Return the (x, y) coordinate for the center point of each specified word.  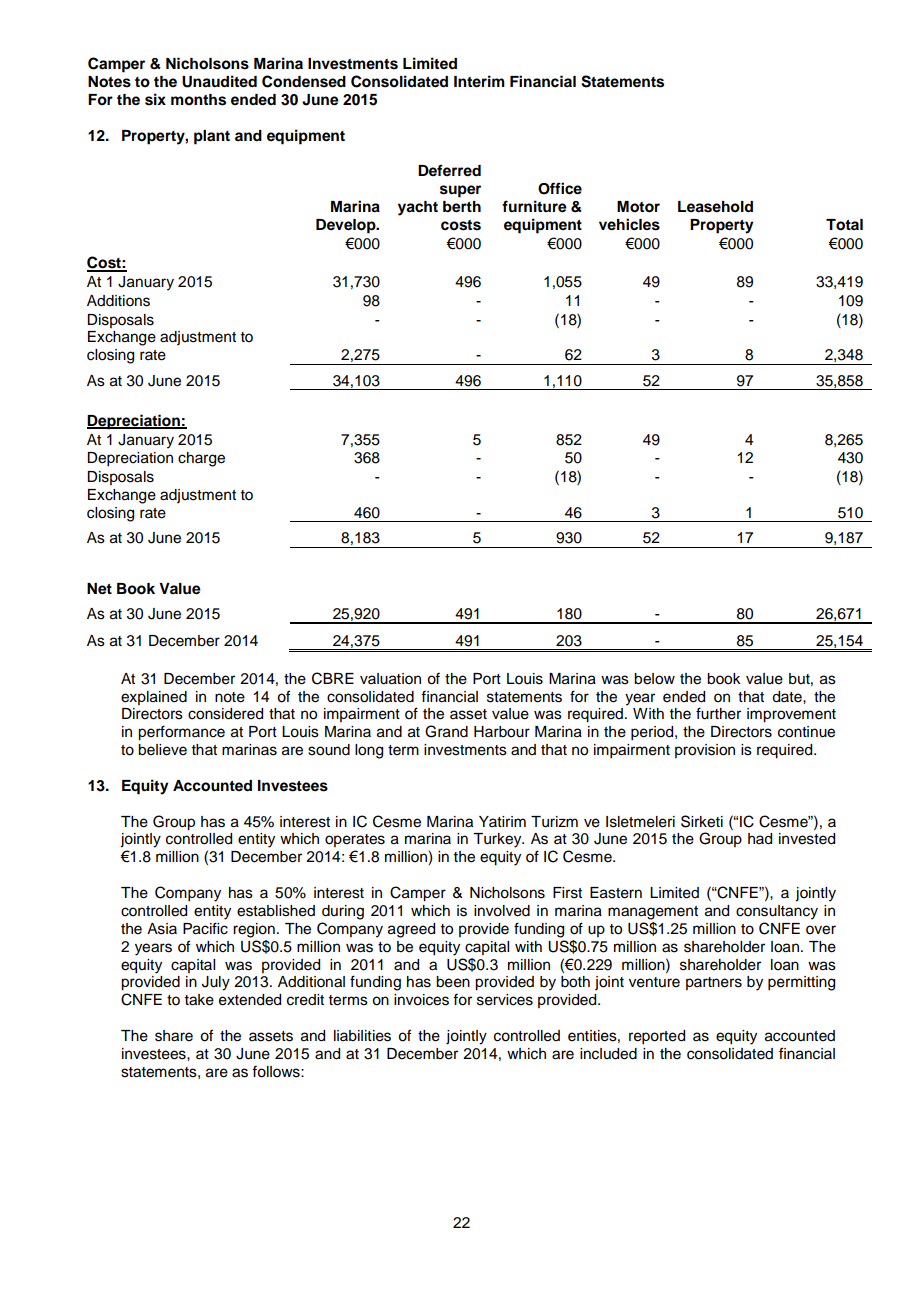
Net (99, 589)
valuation (390, 679)
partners (714, 983)
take (199, 1000)
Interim (479, 81)
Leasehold (715, 207)
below (654, 679)
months (198, 100)
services (505, 1000)
